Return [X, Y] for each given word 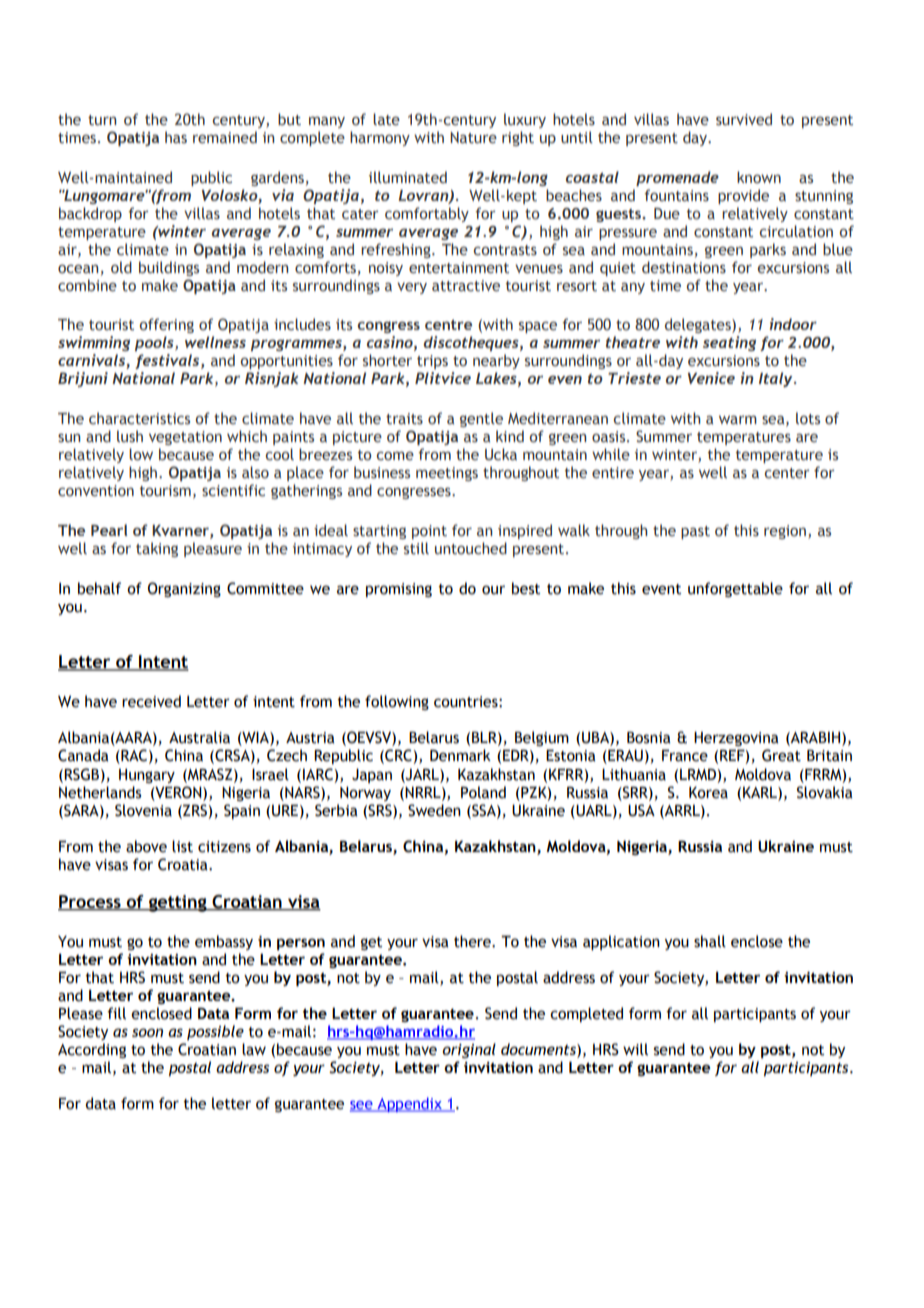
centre [448, 325]
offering [167, 325]
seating [729, 343]
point [429, 532]
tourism [165, 491]
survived [744, 119]
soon [147, 1032]
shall [710, 941]
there [473, 941]
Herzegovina [736, 739]
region [785, 532]
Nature [473, 138]
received [151, 701]
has [176, 137]
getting [178, 903]
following [397, 702]
